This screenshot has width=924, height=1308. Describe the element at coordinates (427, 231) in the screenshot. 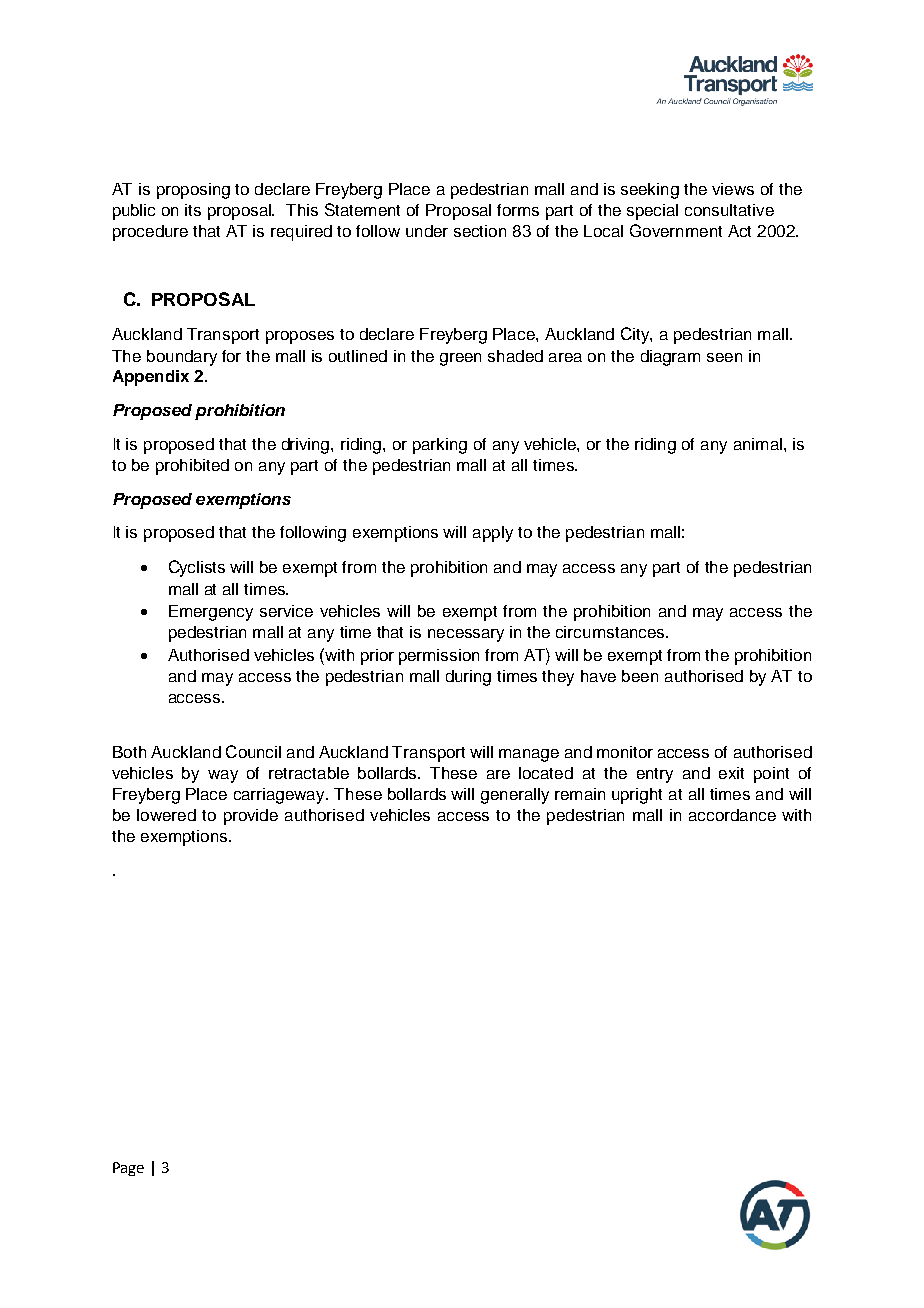

I see `under` at that location.
